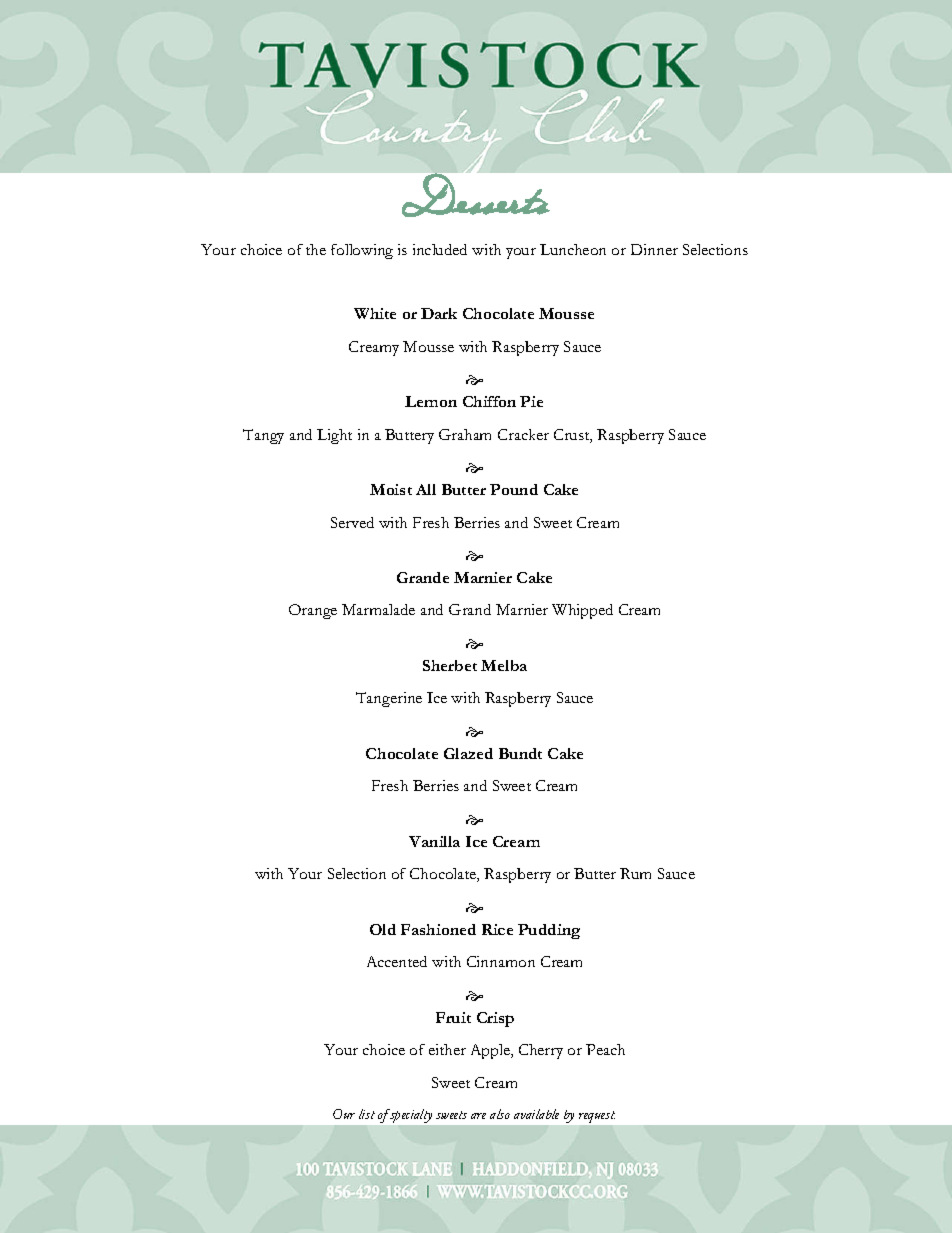 The width and height of the screenshot is (952, 1233). What do you see at coordinates (504, 665) in the screenshot?
I see `Melba` at bounding box center [504, 665].
